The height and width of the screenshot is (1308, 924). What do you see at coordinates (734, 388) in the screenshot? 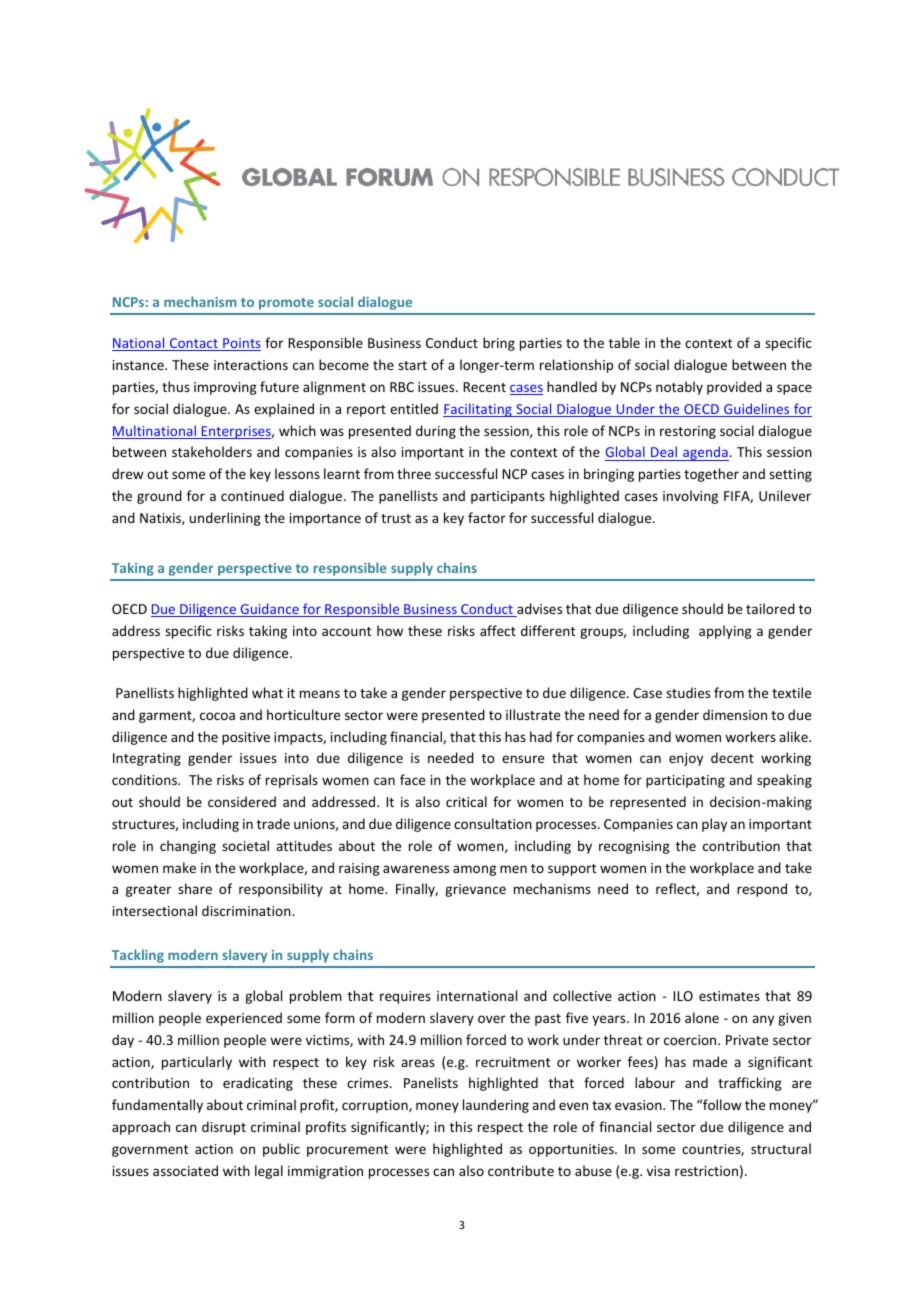
I see `provided` at bounding box center [734, 388].
